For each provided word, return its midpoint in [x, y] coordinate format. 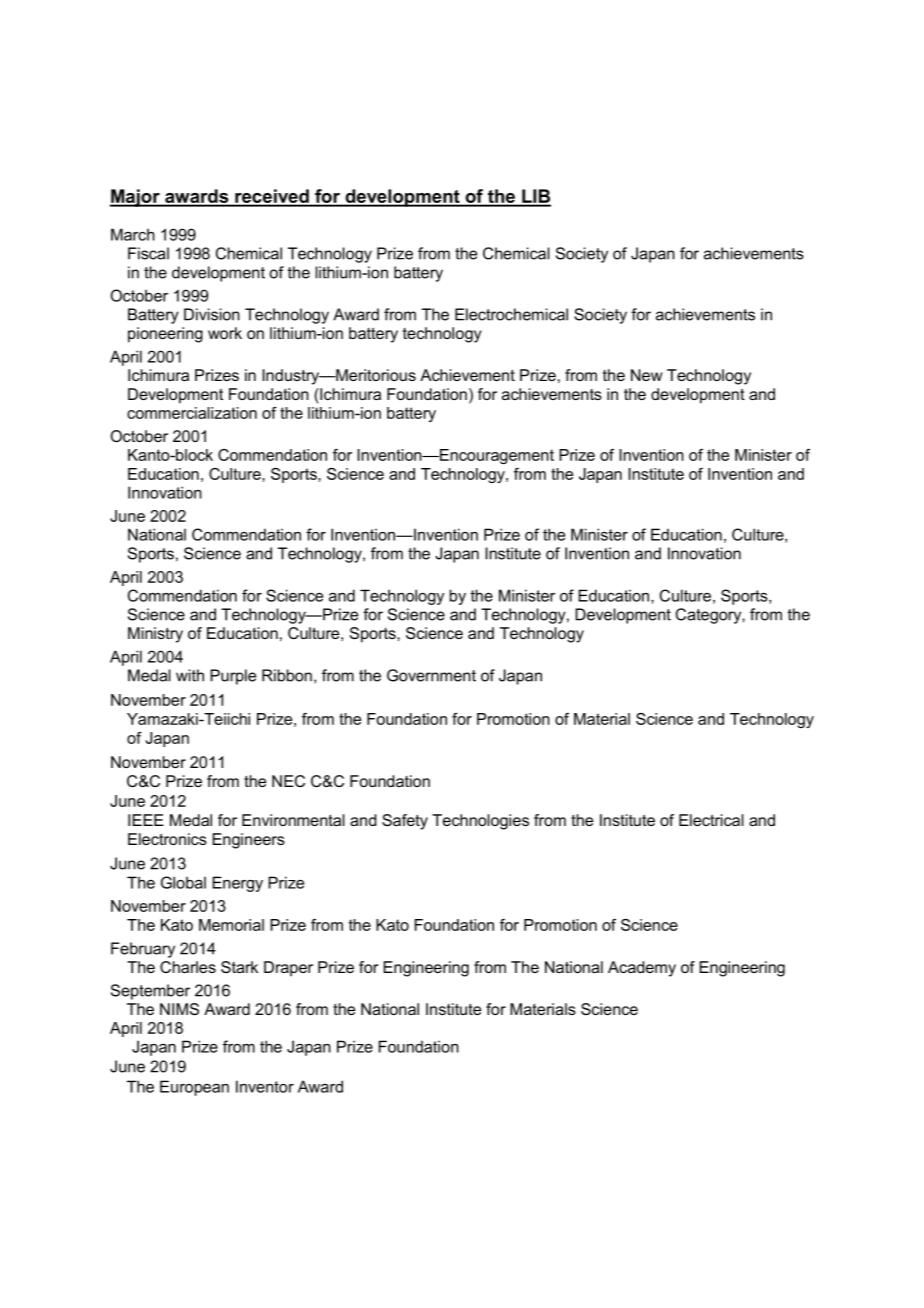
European [194, 1088]
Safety [405, 822]
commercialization [192, 413]
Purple [233, 677]
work [225, 333]
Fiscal [148, 253]
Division [212, 314]
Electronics [167, 839]
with [190, 675]
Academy [642, 969]
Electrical [711, 820]
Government [431, 675]
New [646, 375]
